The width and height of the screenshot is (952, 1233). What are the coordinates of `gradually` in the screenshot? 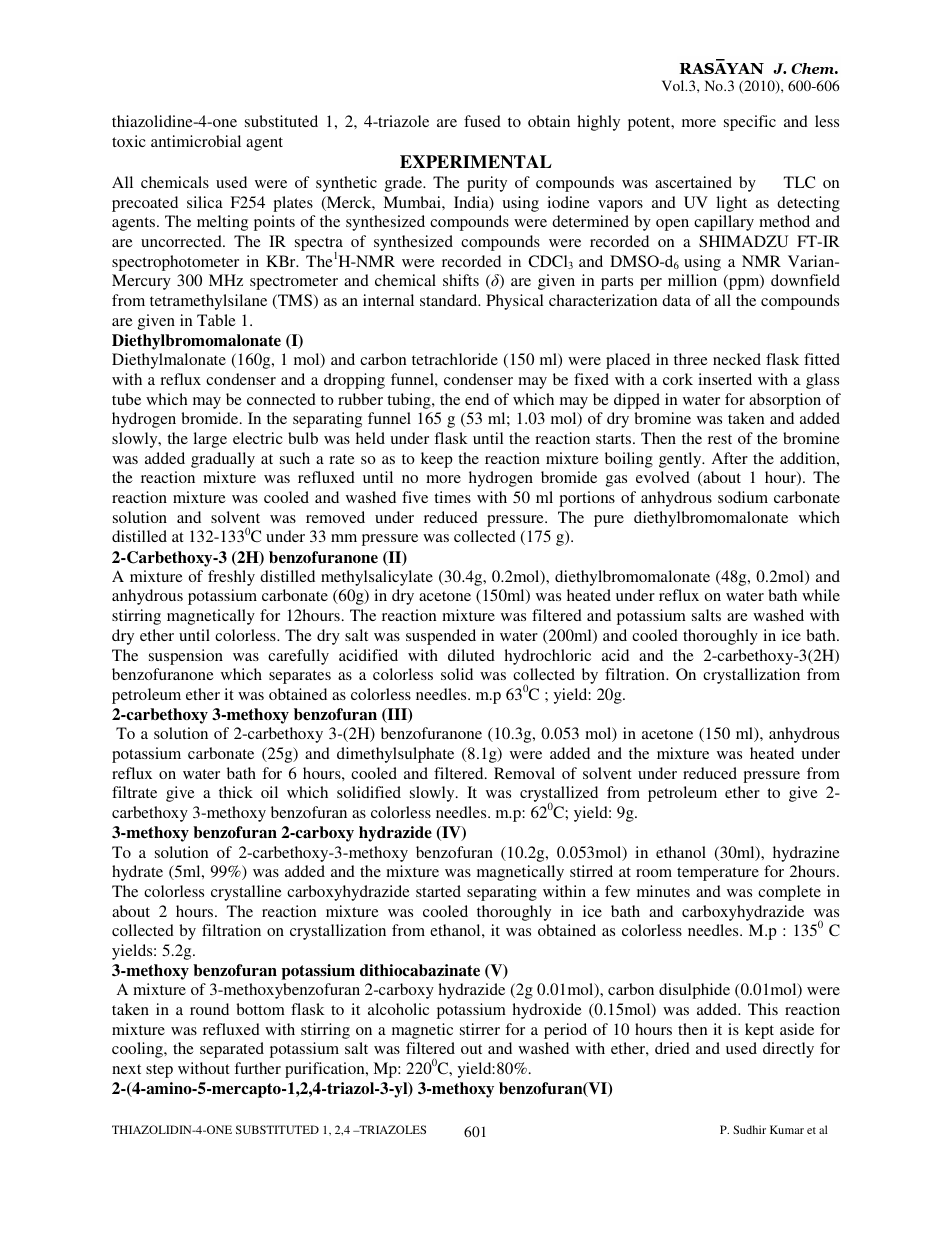 It's located at (223, 460).
